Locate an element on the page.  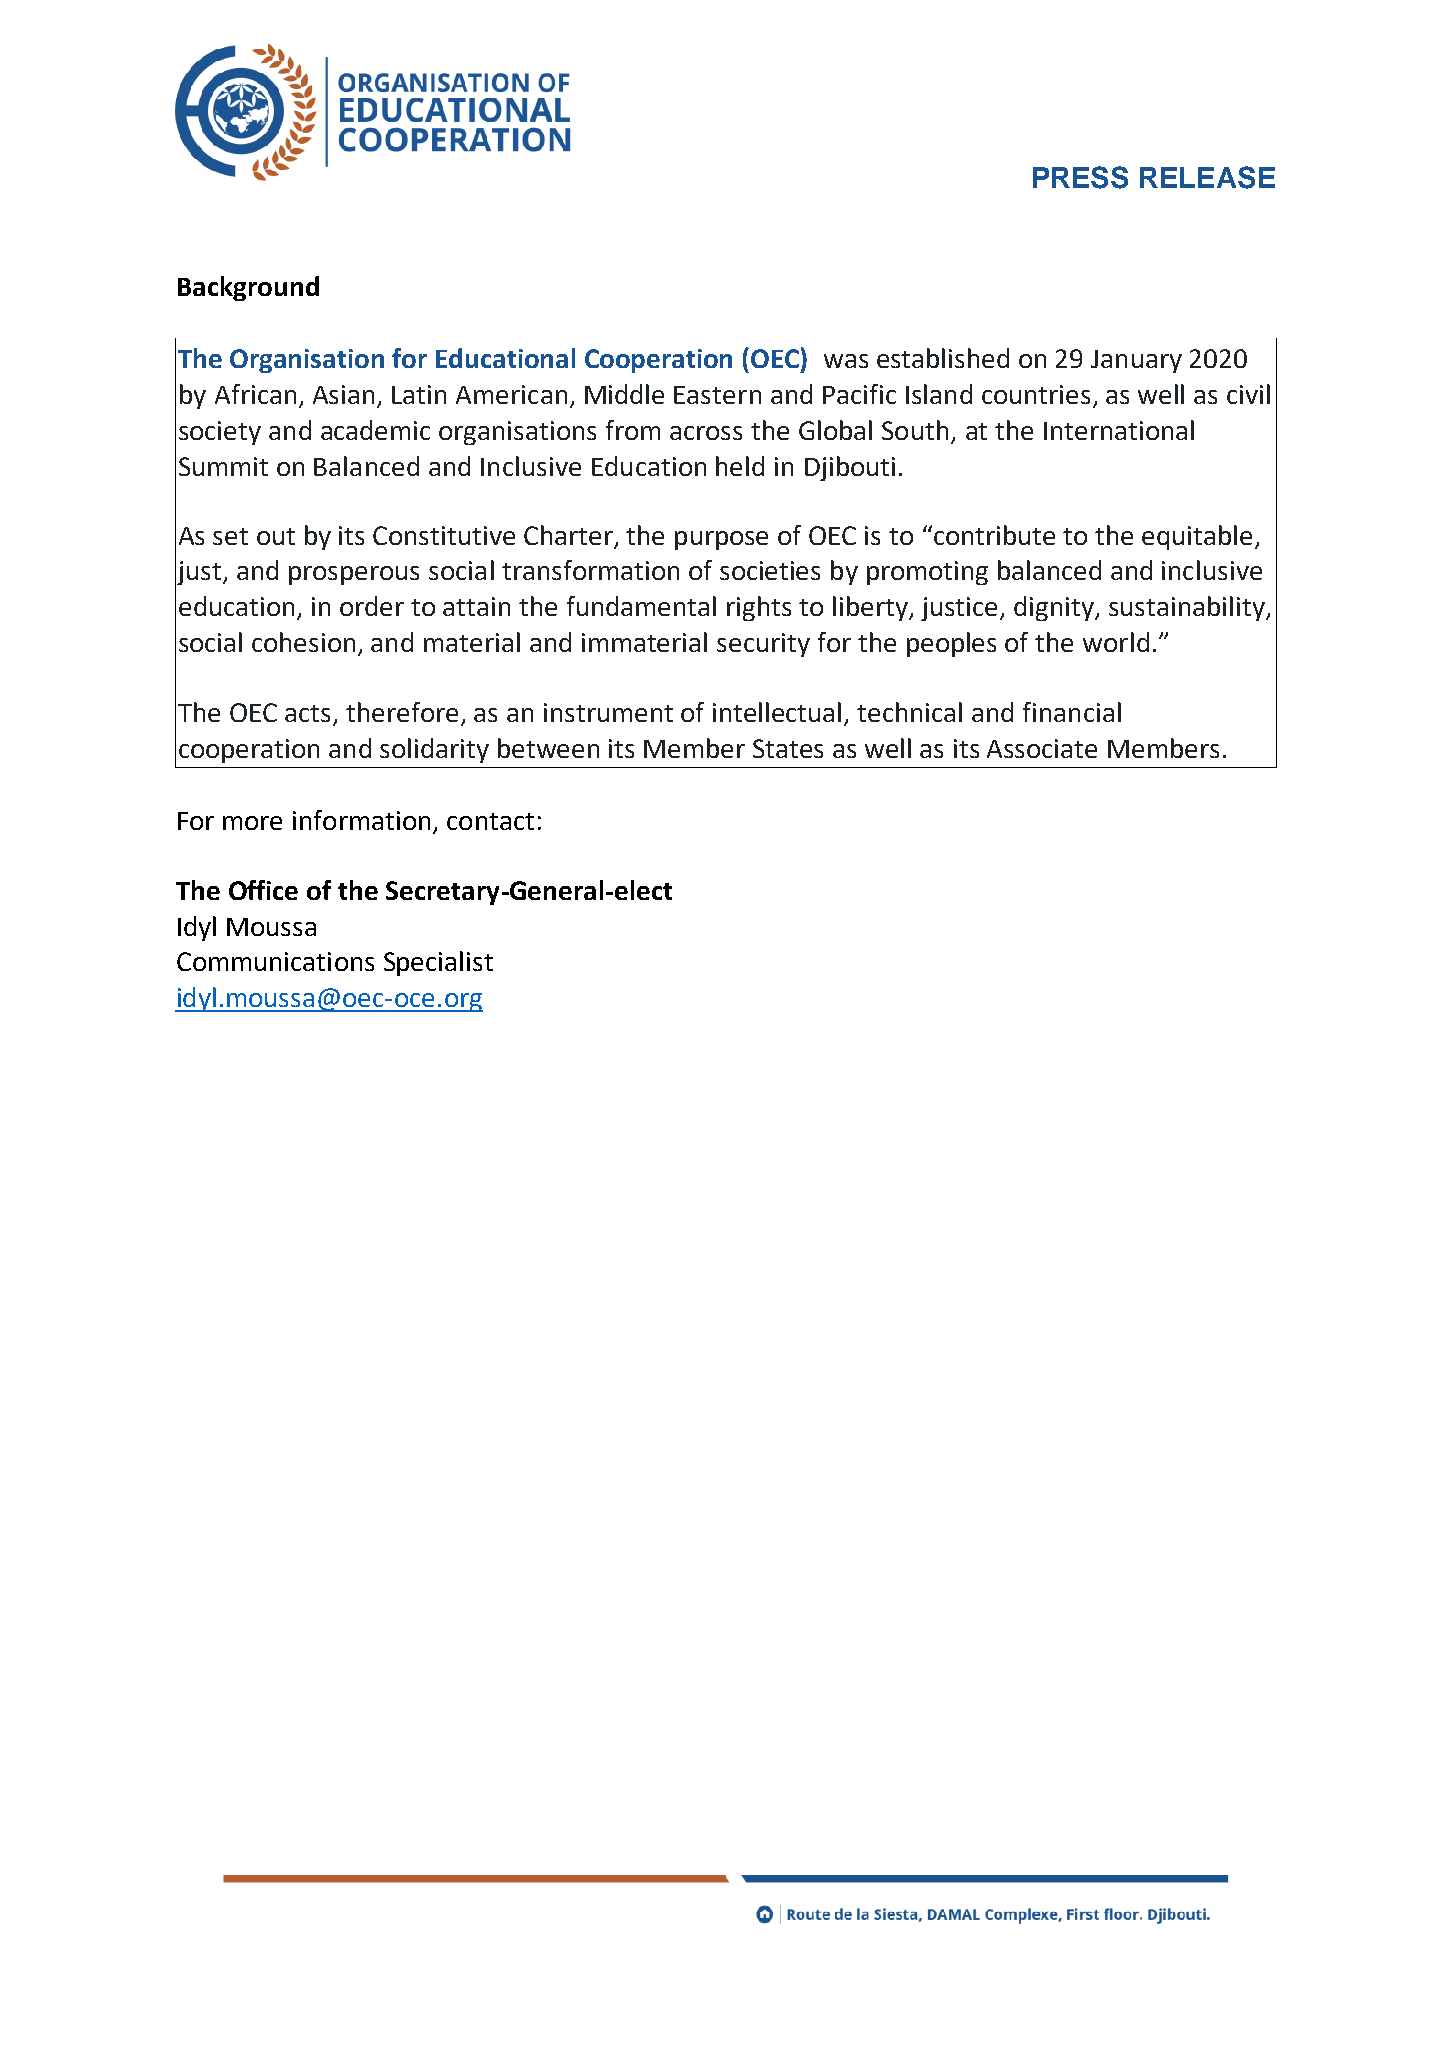
Specialist is located at coordinates (438, 963).
